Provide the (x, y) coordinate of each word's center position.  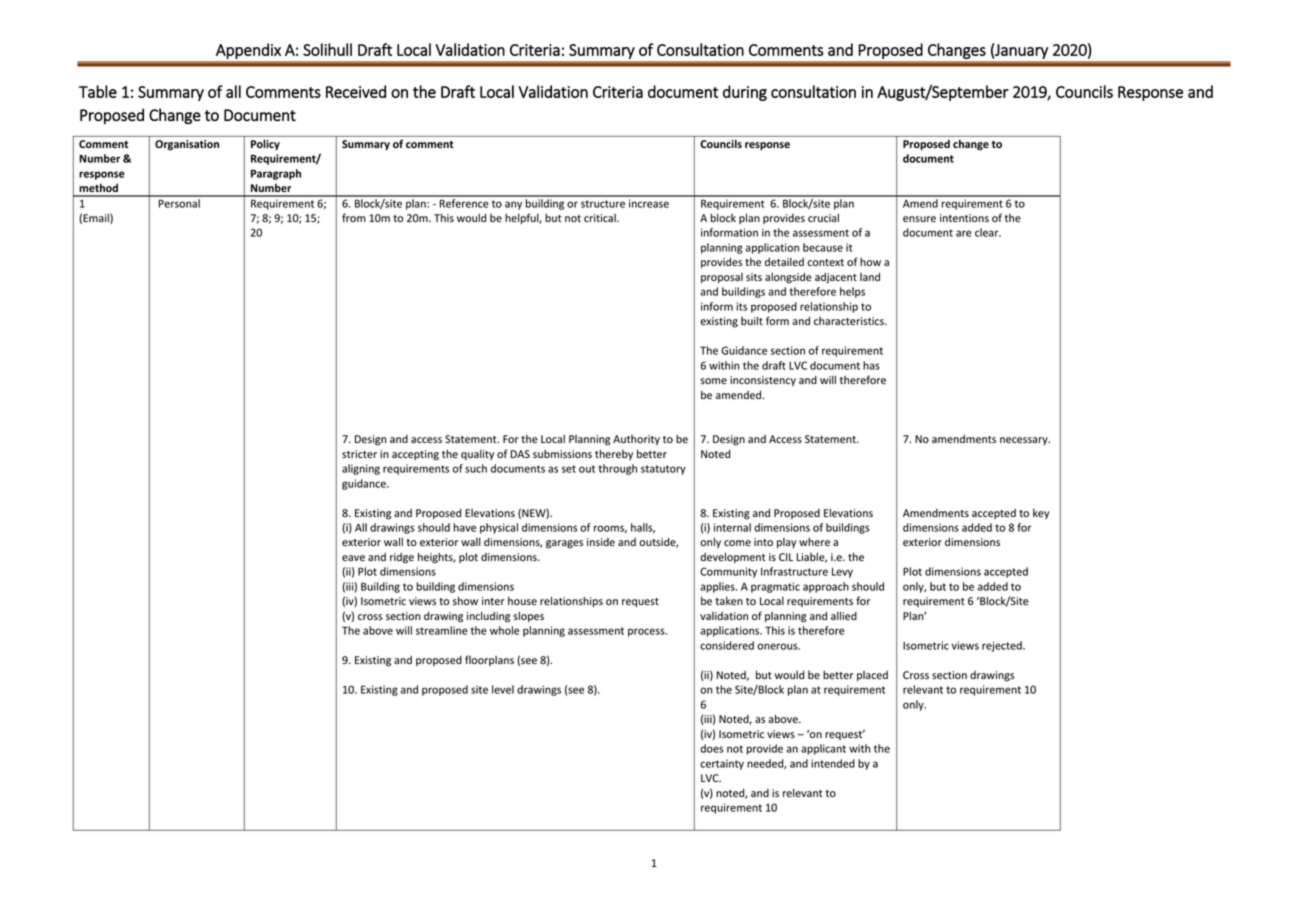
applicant (823, 749)
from (354, 217)
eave (353, 558)
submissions (562, 454)
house (522, 601)
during (745, 93)
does (712, 748)
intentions (964, 218)
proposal (722, 278)
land (870, 277)
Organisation (187, 145)
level (503, 689)
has (871, 365)
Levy (842, 573)
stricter (359, 454)
